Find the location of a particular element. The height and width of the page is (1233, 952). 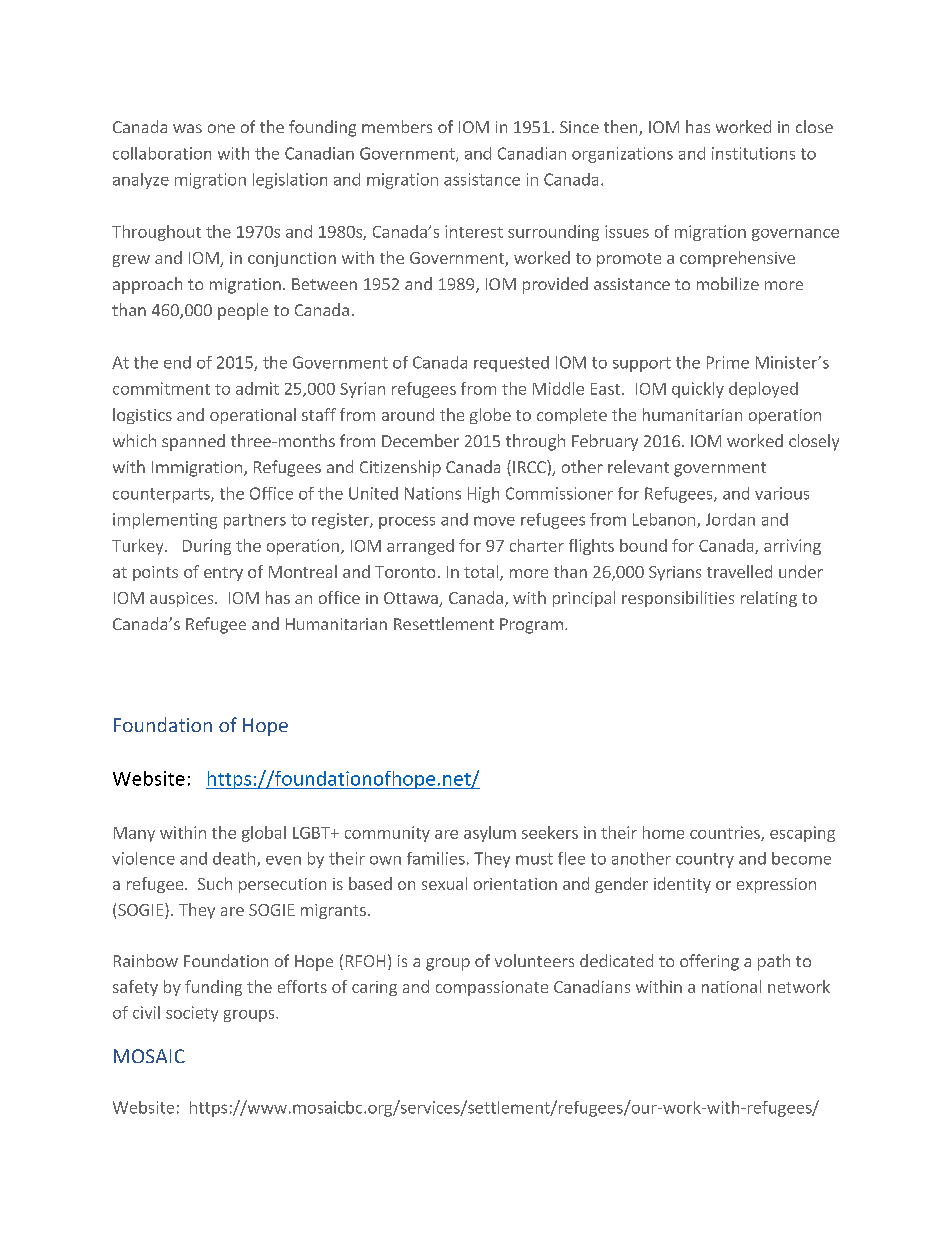

compassionate is located at coordinates (492, 988).
